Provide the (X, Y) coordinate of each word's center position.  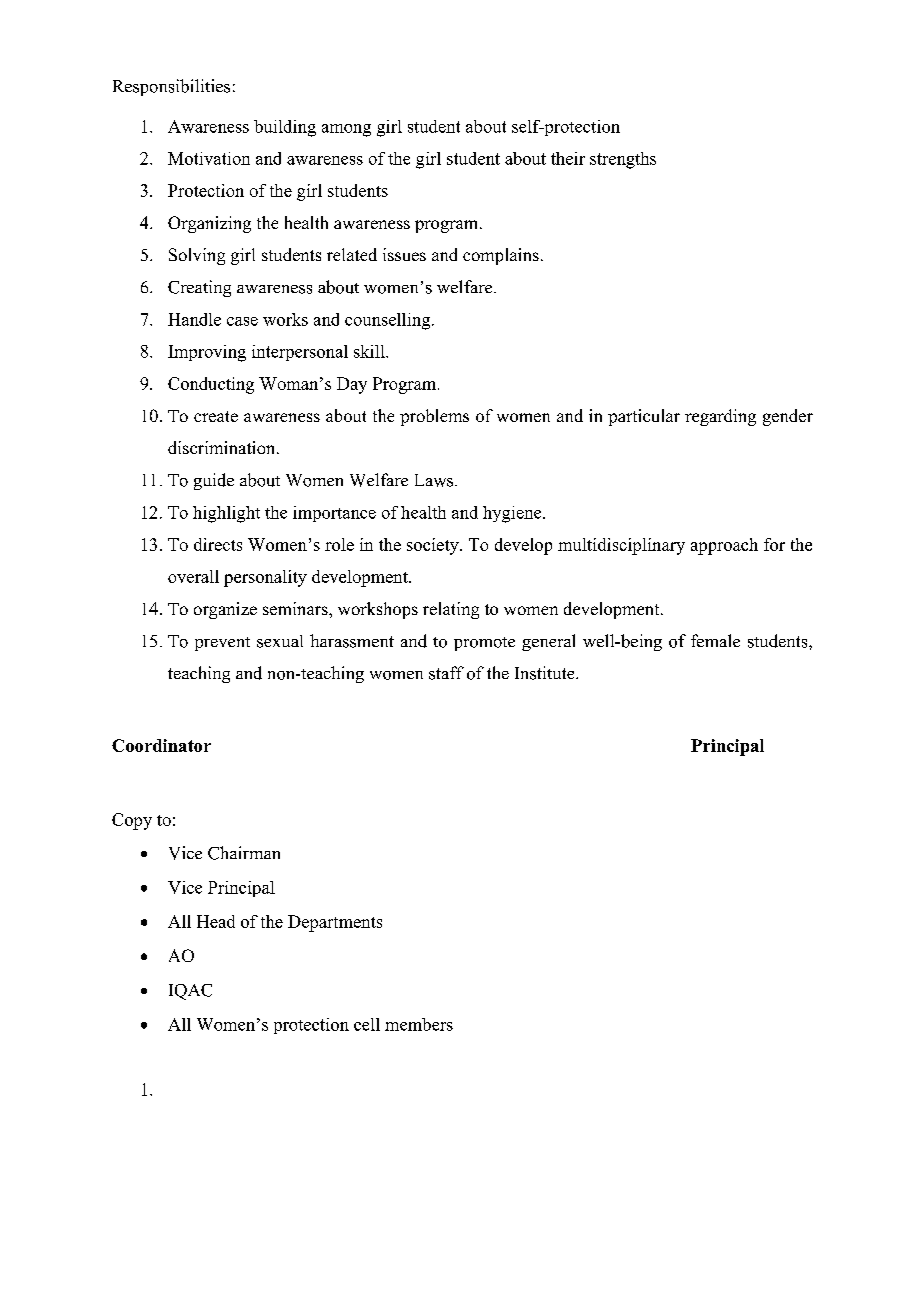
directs (218, 544)
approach (724, 546)
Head (216, 921)
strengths (623, 160)
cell (367, 1024)
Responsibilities (171, 87)
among (346, 130)
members (419, 1024)
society (434, 546)
